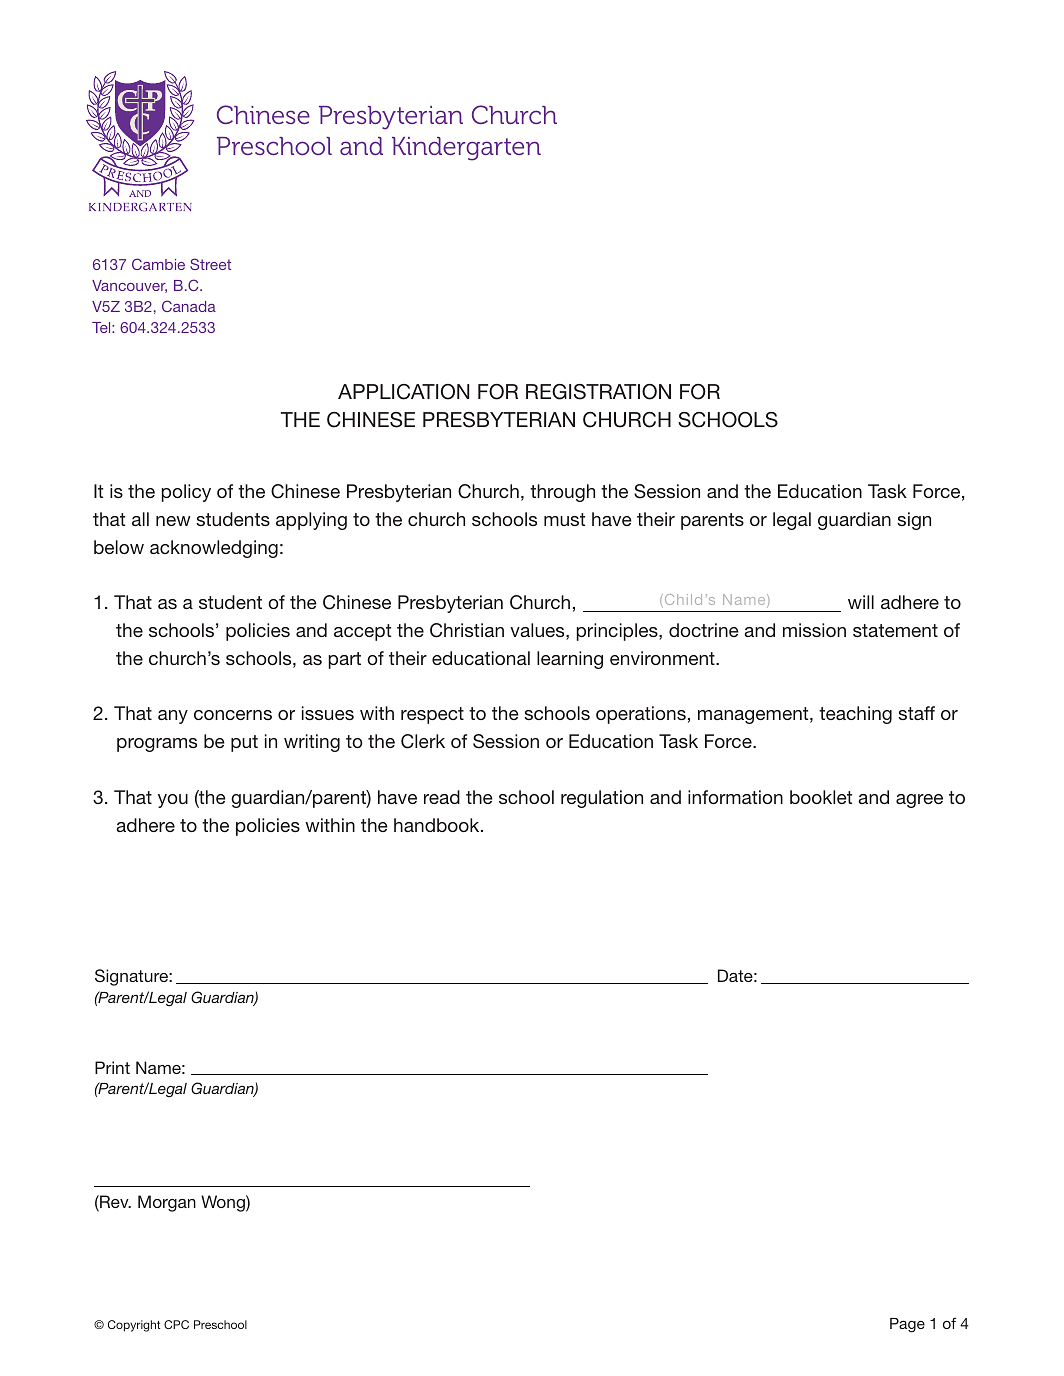 The width and height of the screenshot is (1064, 1376). I want to click on handbook, so click(438, 825).
